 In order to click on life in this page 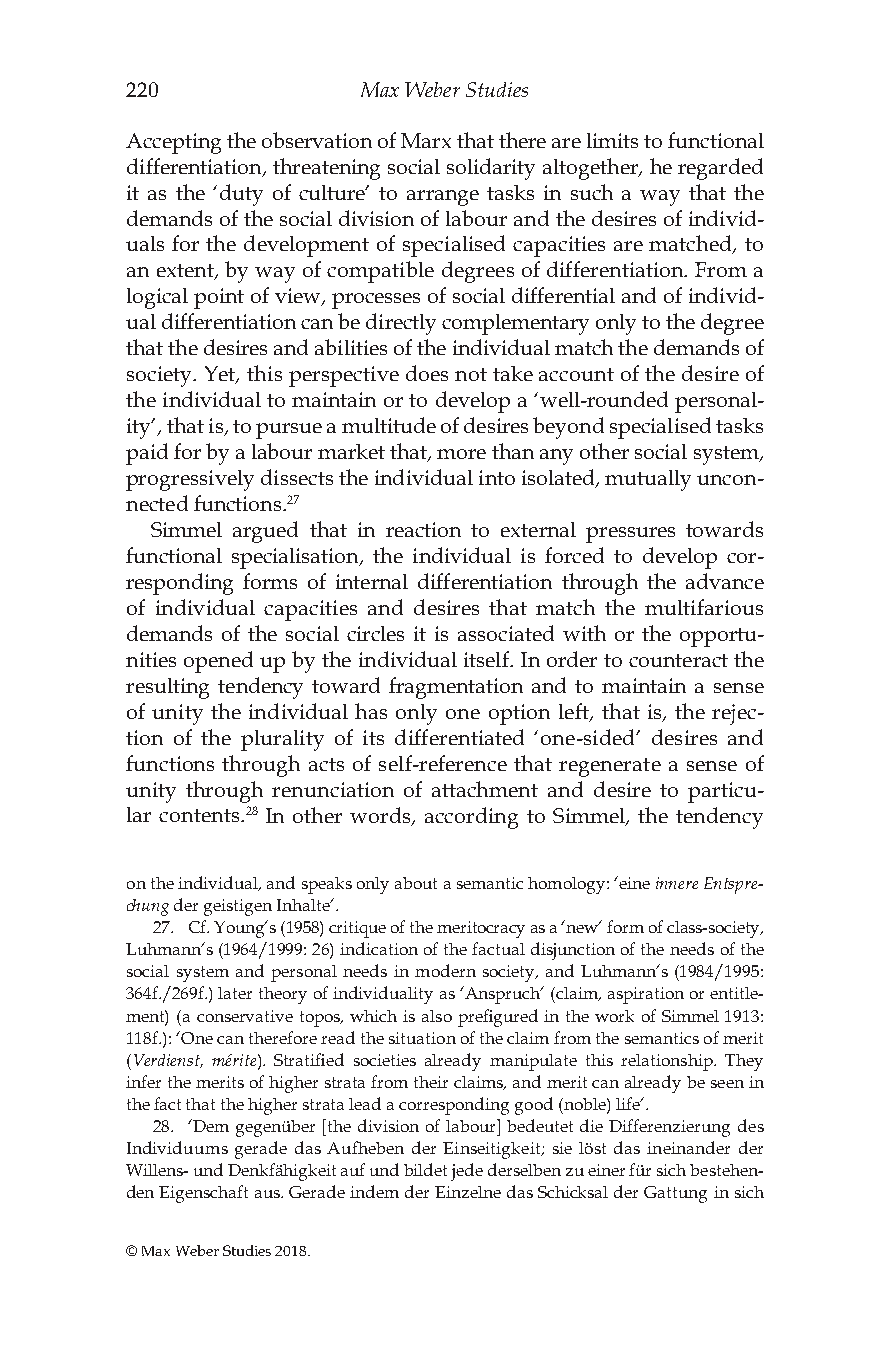, I will do `click(629, 1103)`.
